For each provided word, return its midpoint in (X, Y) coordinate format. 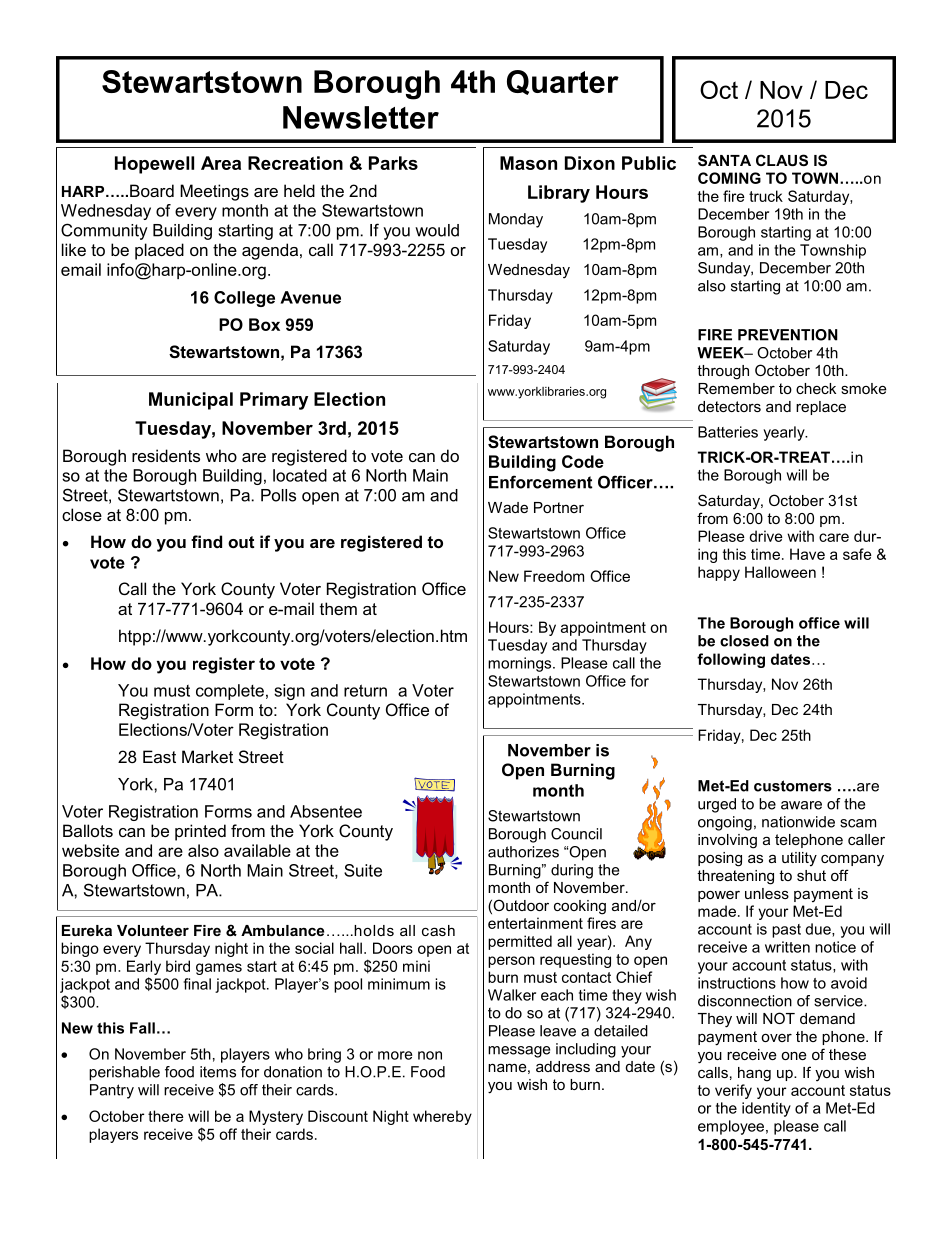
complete (230, 692)
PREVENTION (788, 335)
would (437, 230)
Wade (508, 507)
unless (767, 893)
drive (766, 536)
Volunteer (153, 930)
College (244, 299)
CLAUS (782, 160)
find (206, 541)
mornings (521, 664)
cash (438, 930)
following (731, 660)
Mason (528, 163)
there (166, 1116)
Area (221, 163)
